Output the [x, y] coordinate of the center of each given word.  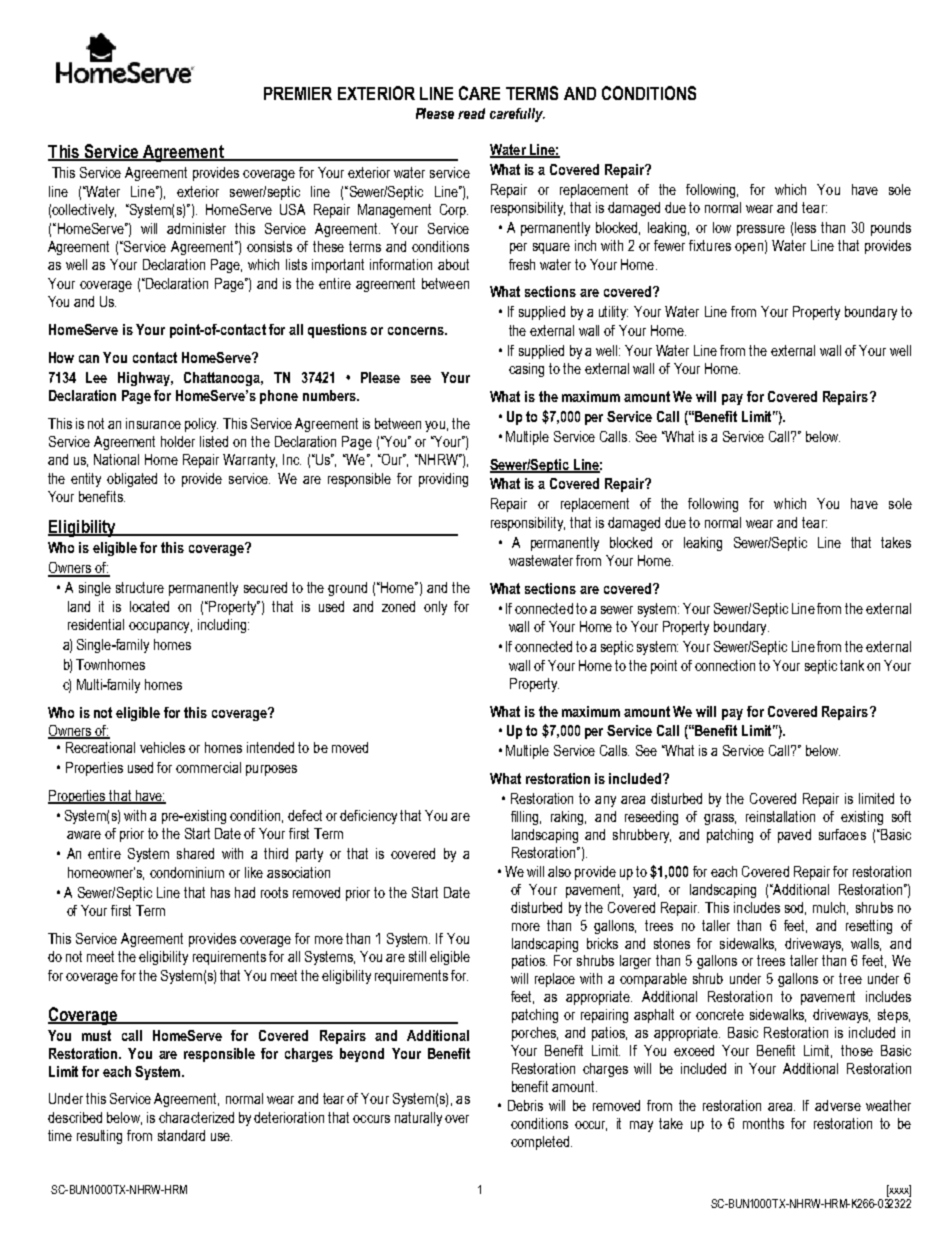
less [805, 227]
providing [443, 480]
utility [613, 313]
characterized [196, 1117]
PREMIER [298, 93]
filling [526, 818]
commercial [208, 767]
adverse [838, 1105]
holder [178, 441]
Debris [525, 1105]
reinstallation [780, 816]
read [471, 113]
